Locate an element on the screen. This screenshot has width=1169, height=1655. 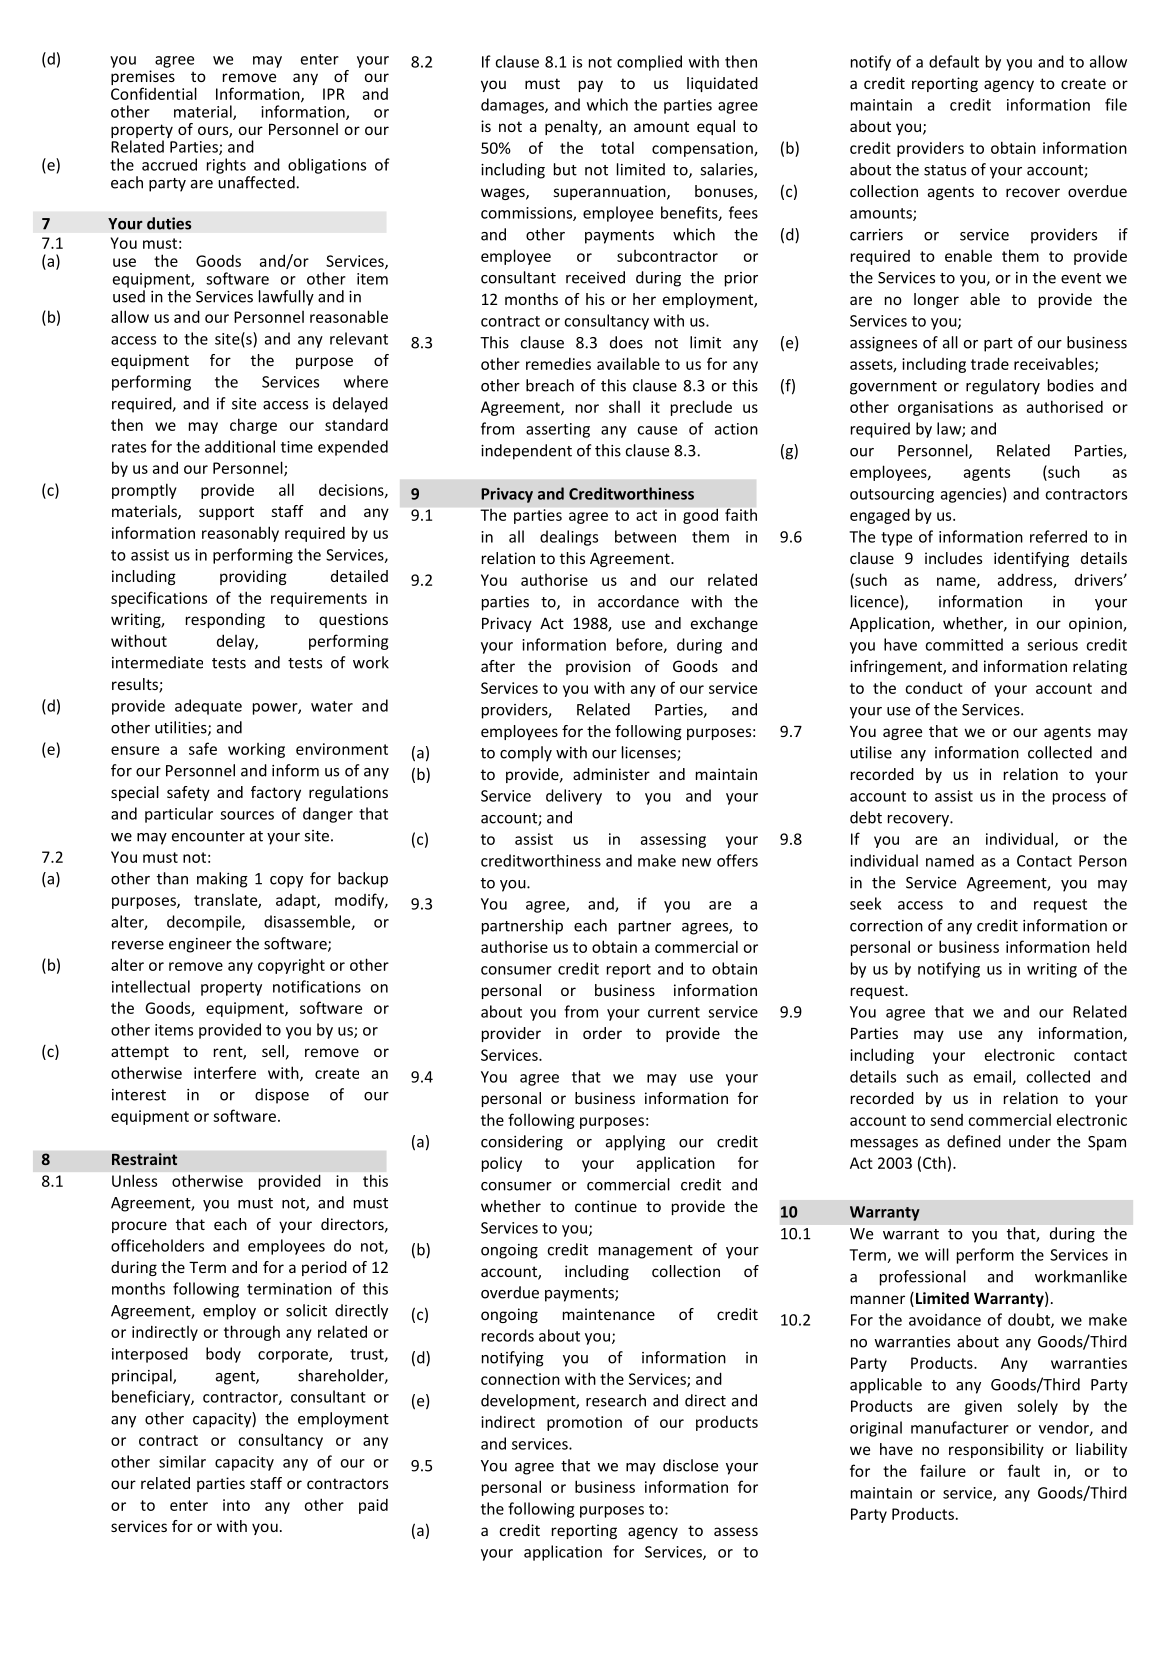
cause is located at coordinates (657, 430).
